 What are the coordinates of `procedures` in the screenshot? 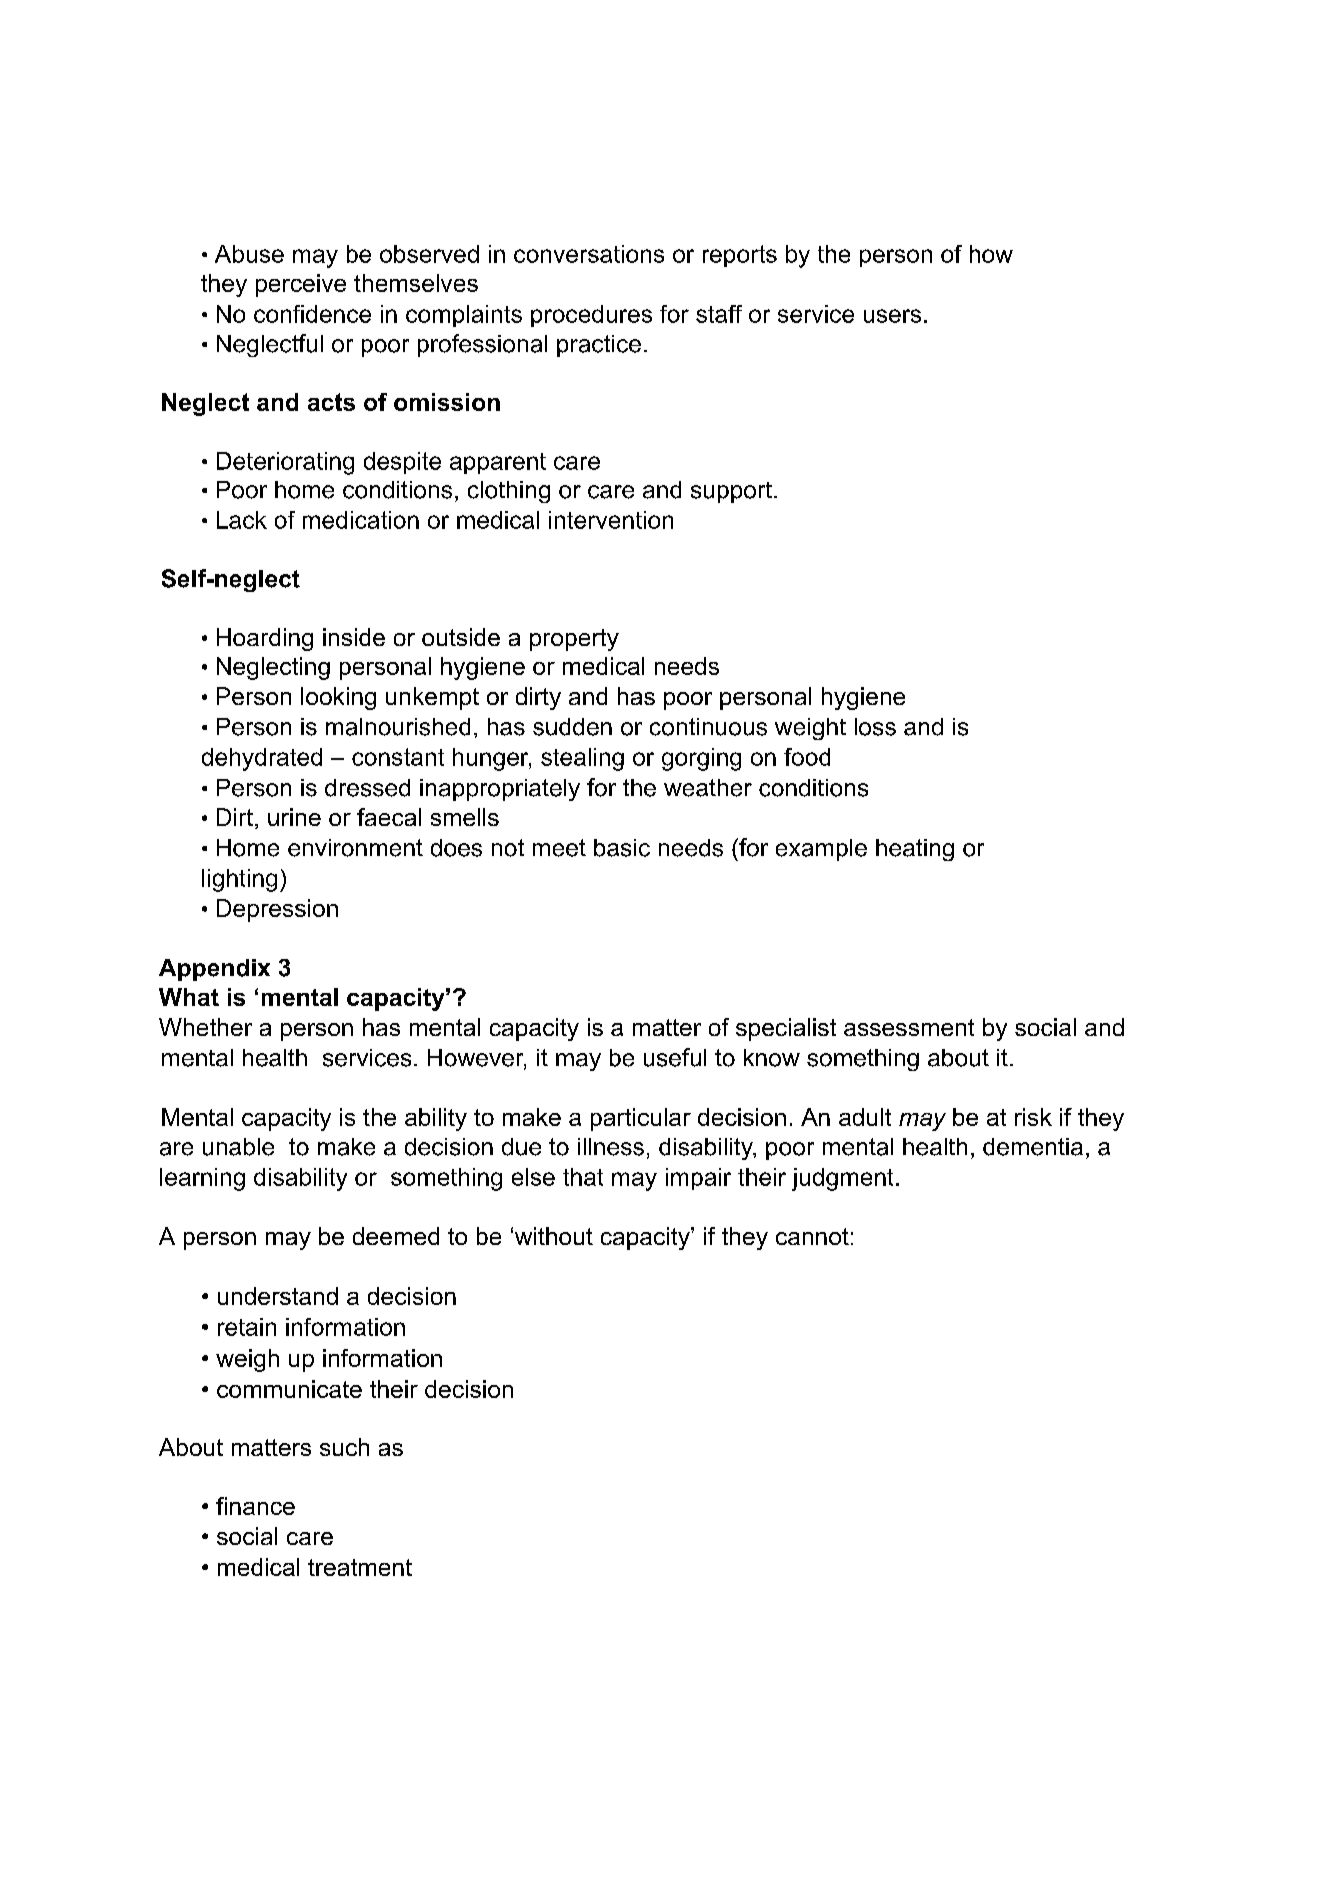 It's located at (591, 316).
